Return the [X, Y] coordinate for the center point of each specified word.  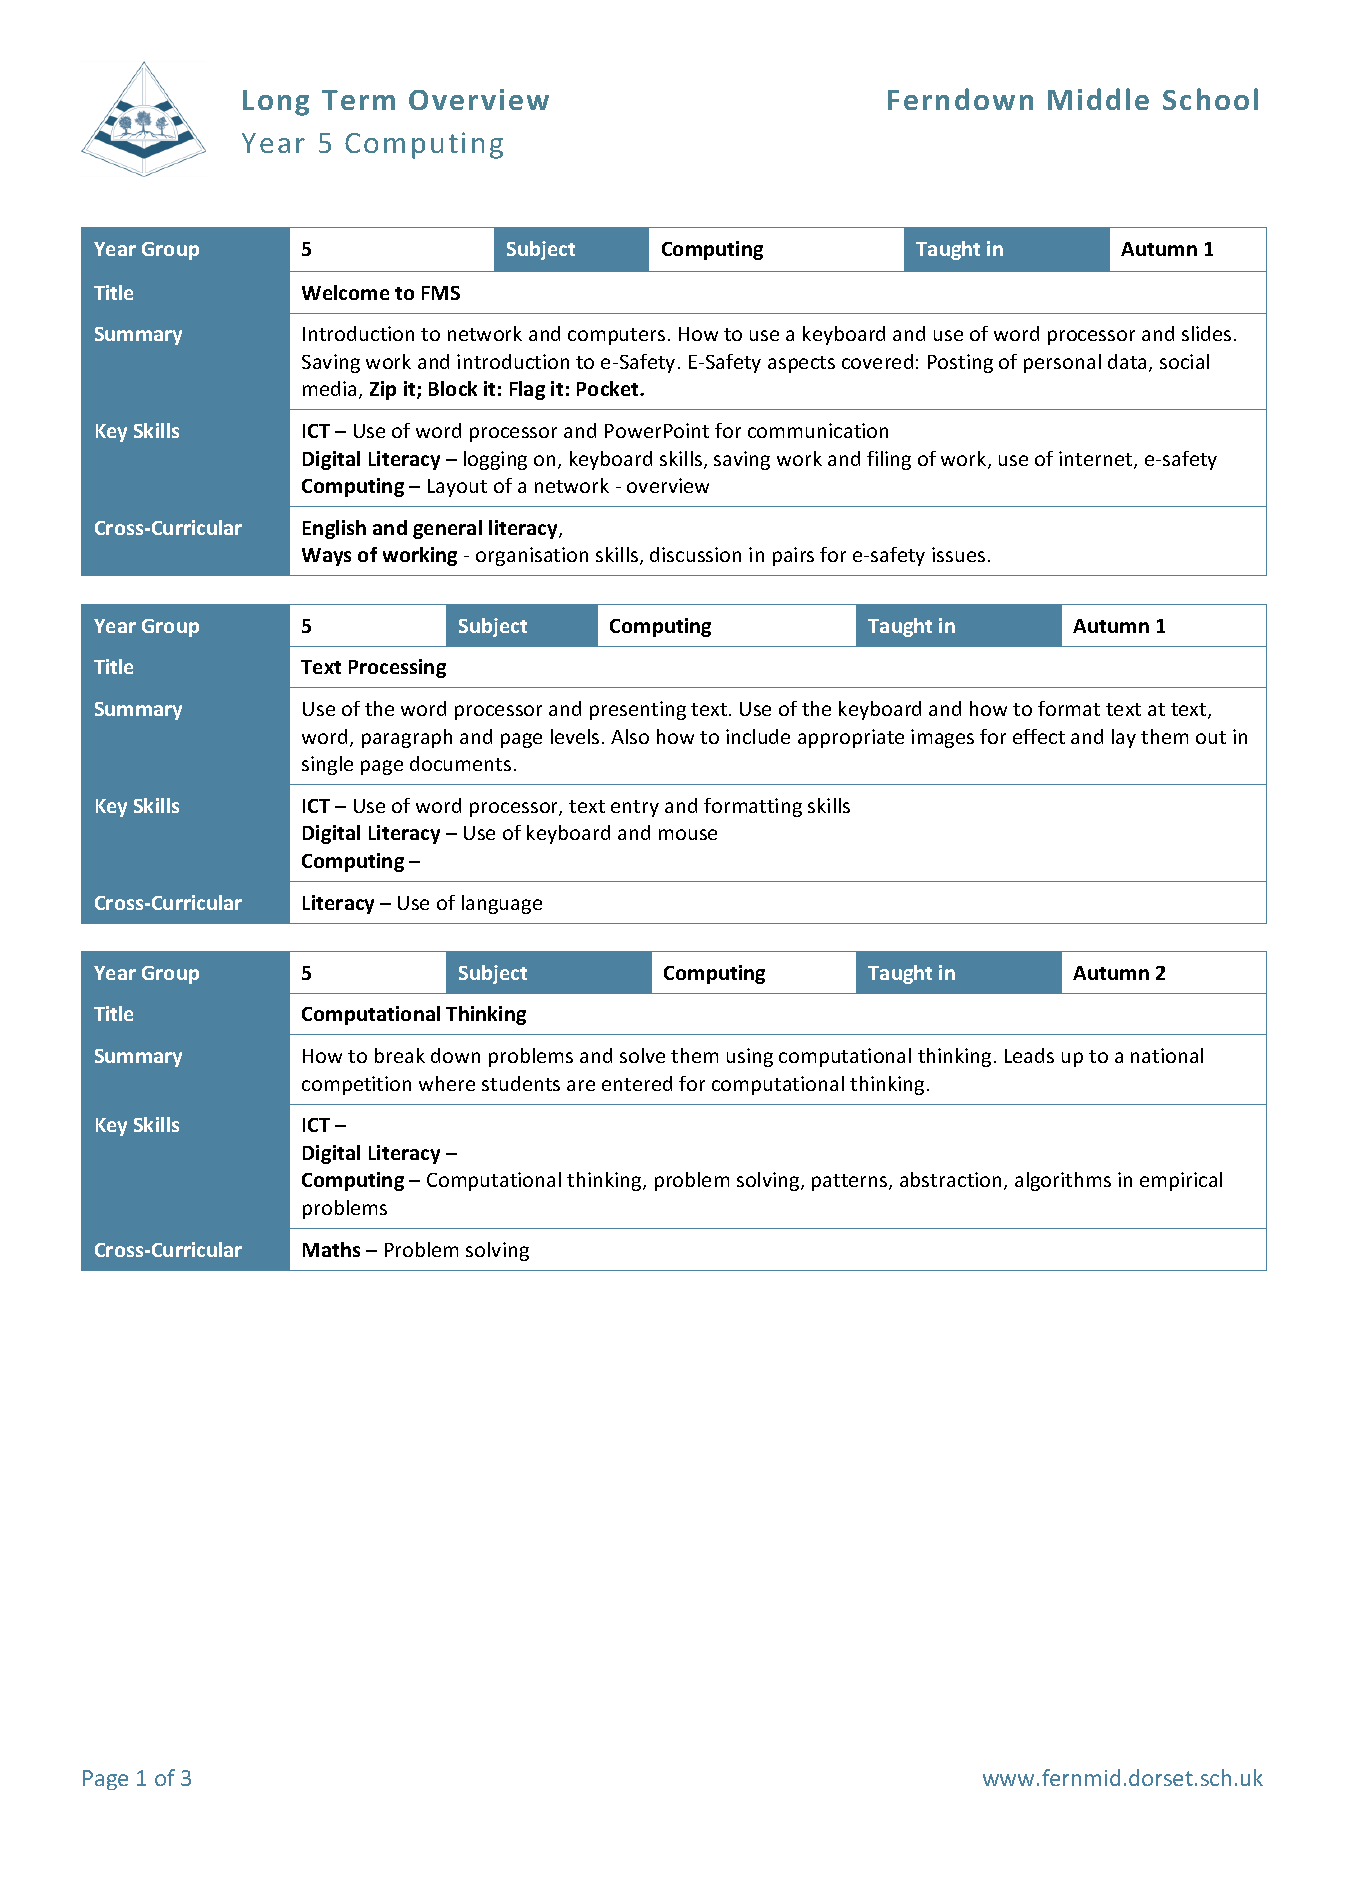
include [758, 736]
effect [1039, 736]
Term [358, 100]
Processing [397, 668]
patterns [851, 1182]
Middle [1098, 99]
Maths [331, 1249]
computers [616, 336]
